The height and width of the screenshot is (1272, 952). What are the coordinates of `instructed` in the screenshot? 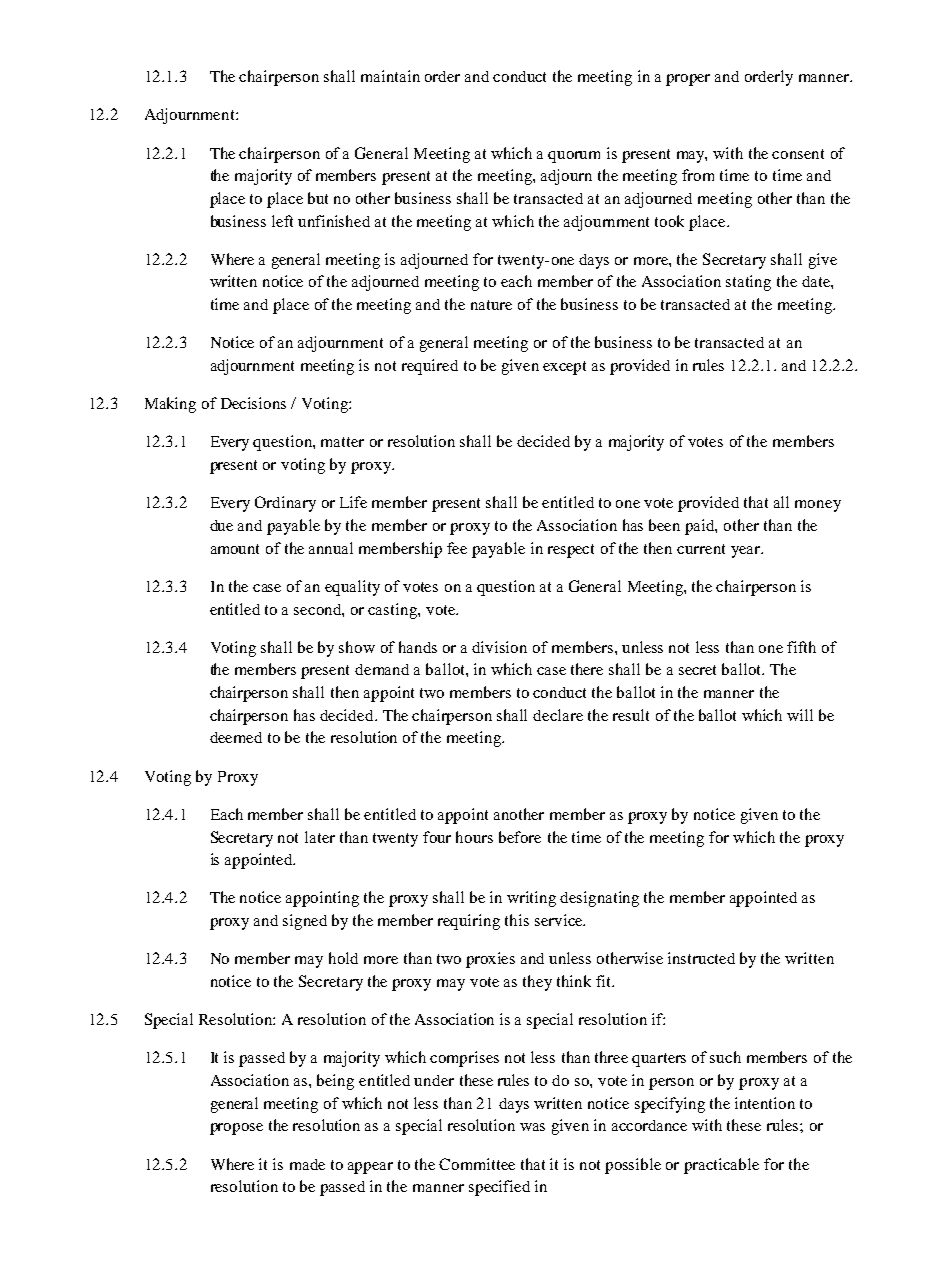 It's located at (701, 958).
